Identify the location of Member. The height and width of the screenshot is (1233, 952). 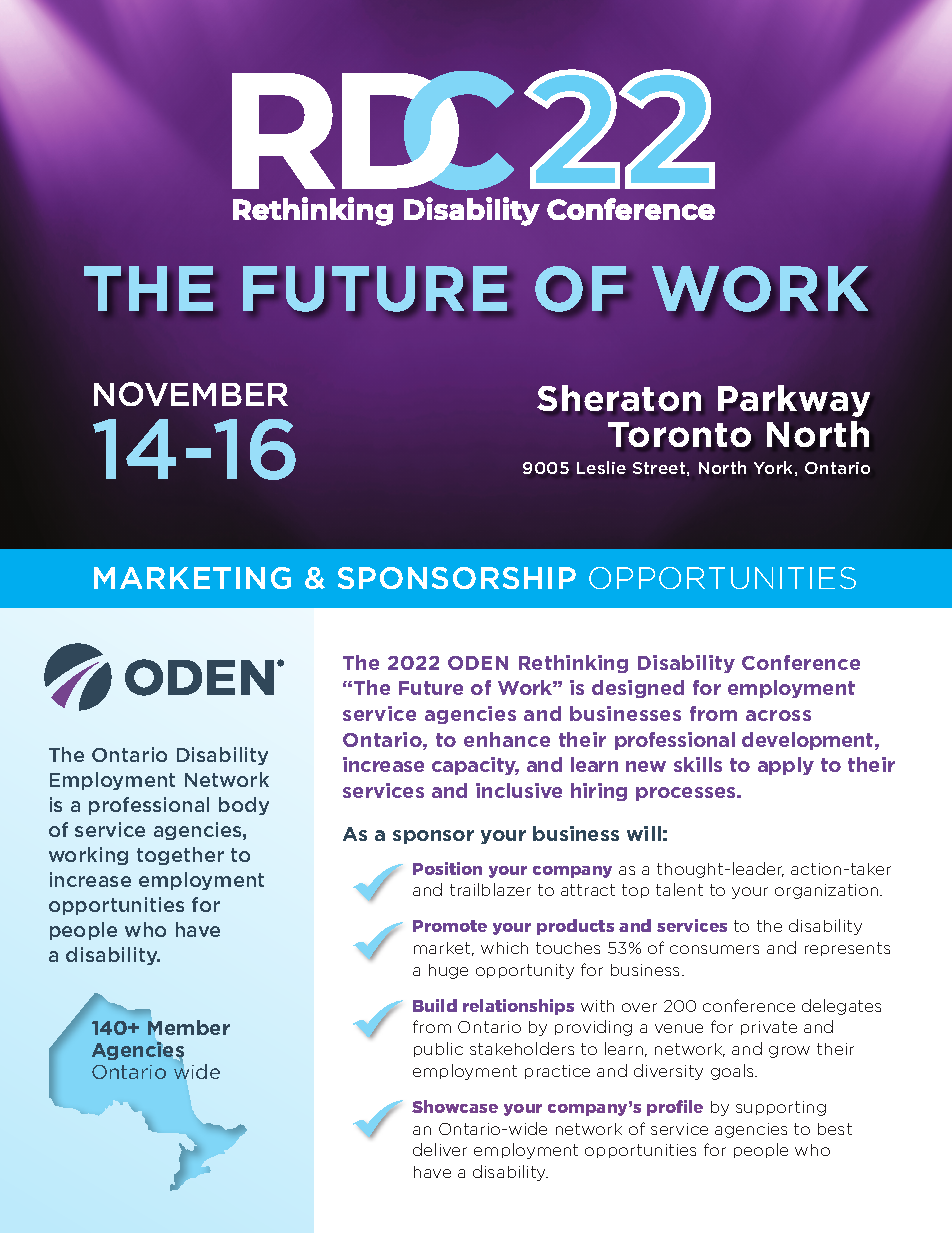
(189, 1027).
